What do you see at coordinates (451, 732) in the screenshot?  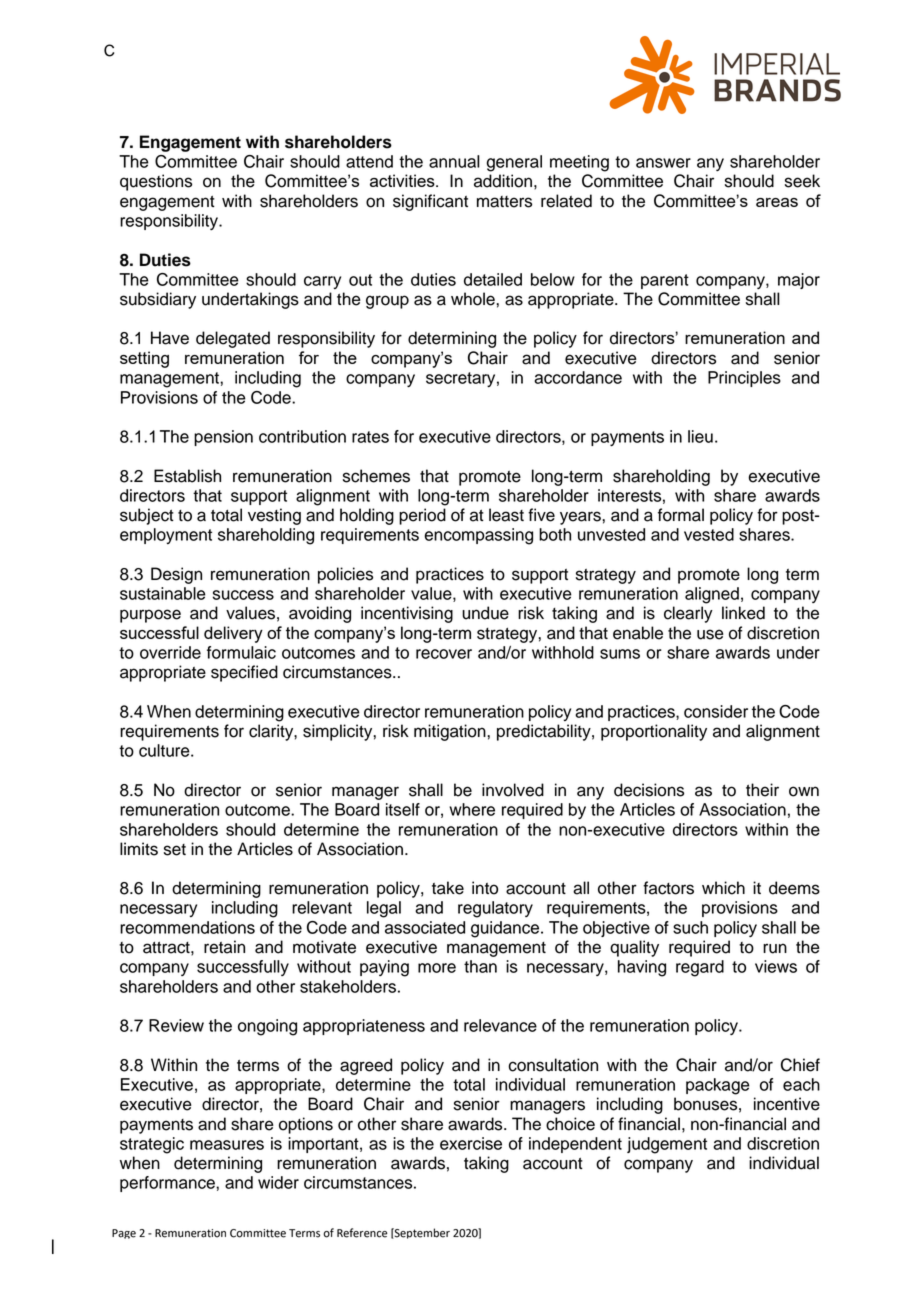 I see `mitigation` at bounding box center [451, 732].
